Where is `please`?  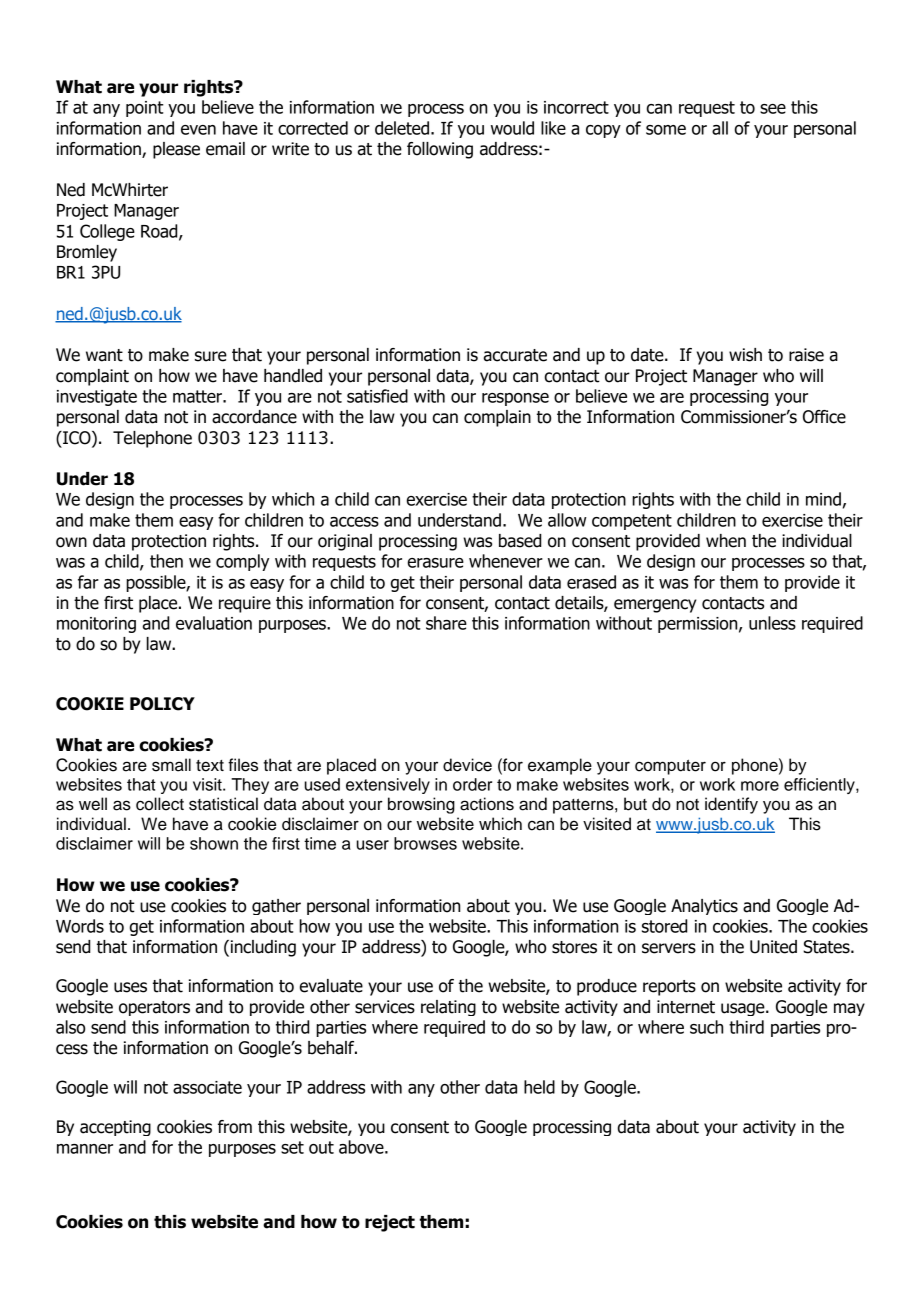
please is located at coordinates (176, 150).
